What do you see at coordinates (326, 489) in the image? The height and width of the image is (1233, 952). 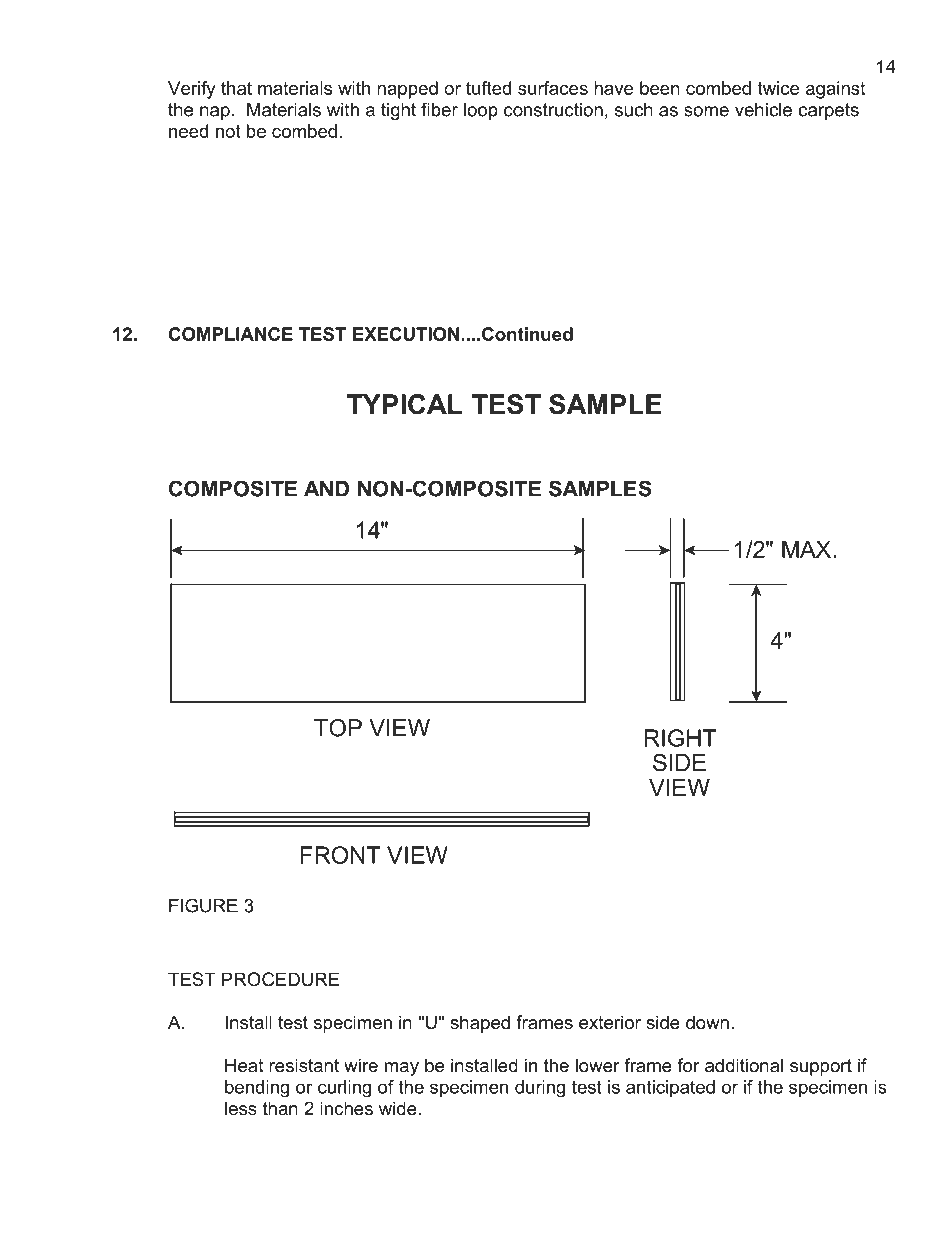 I see `AND` at bounding box center [326, 489].
